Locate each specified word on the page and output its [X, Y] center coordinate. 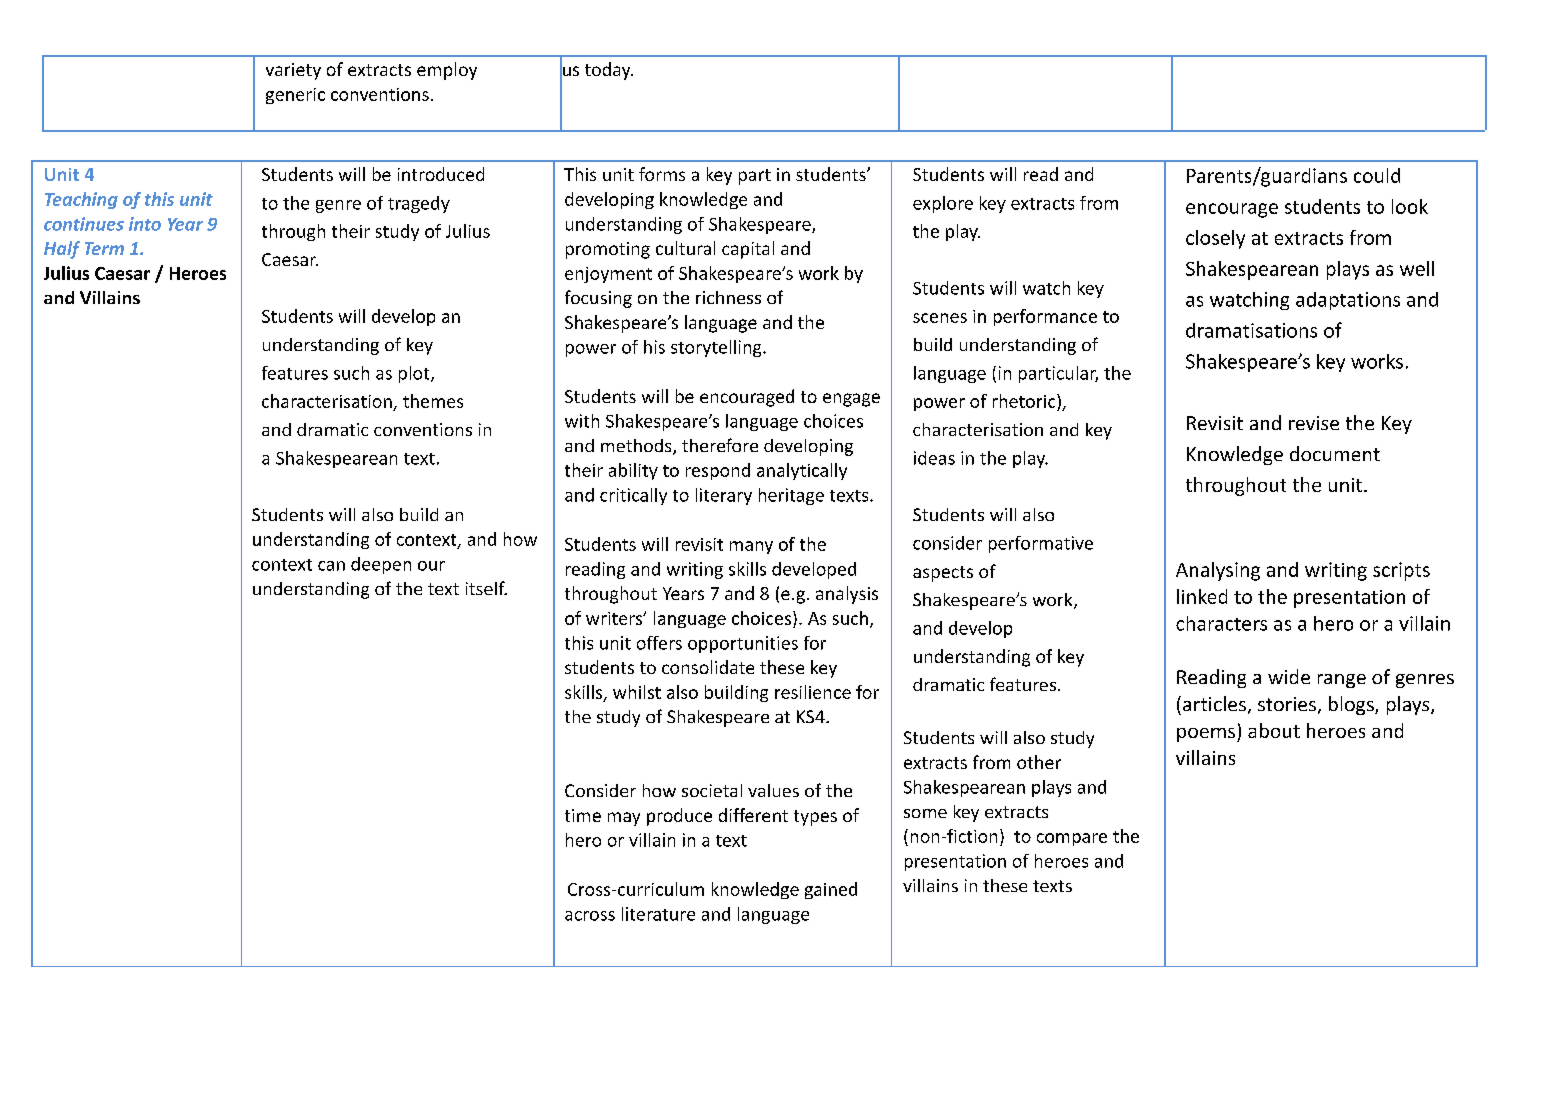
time [583, 815]
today [609, 71]
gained [831, 890]
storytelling [717, 348]
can [331, 566]
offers [659, 643]
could [1377, 175]
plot [415, 374]
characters [1221, 623]
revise [1314, 423]
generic [295, 96]
